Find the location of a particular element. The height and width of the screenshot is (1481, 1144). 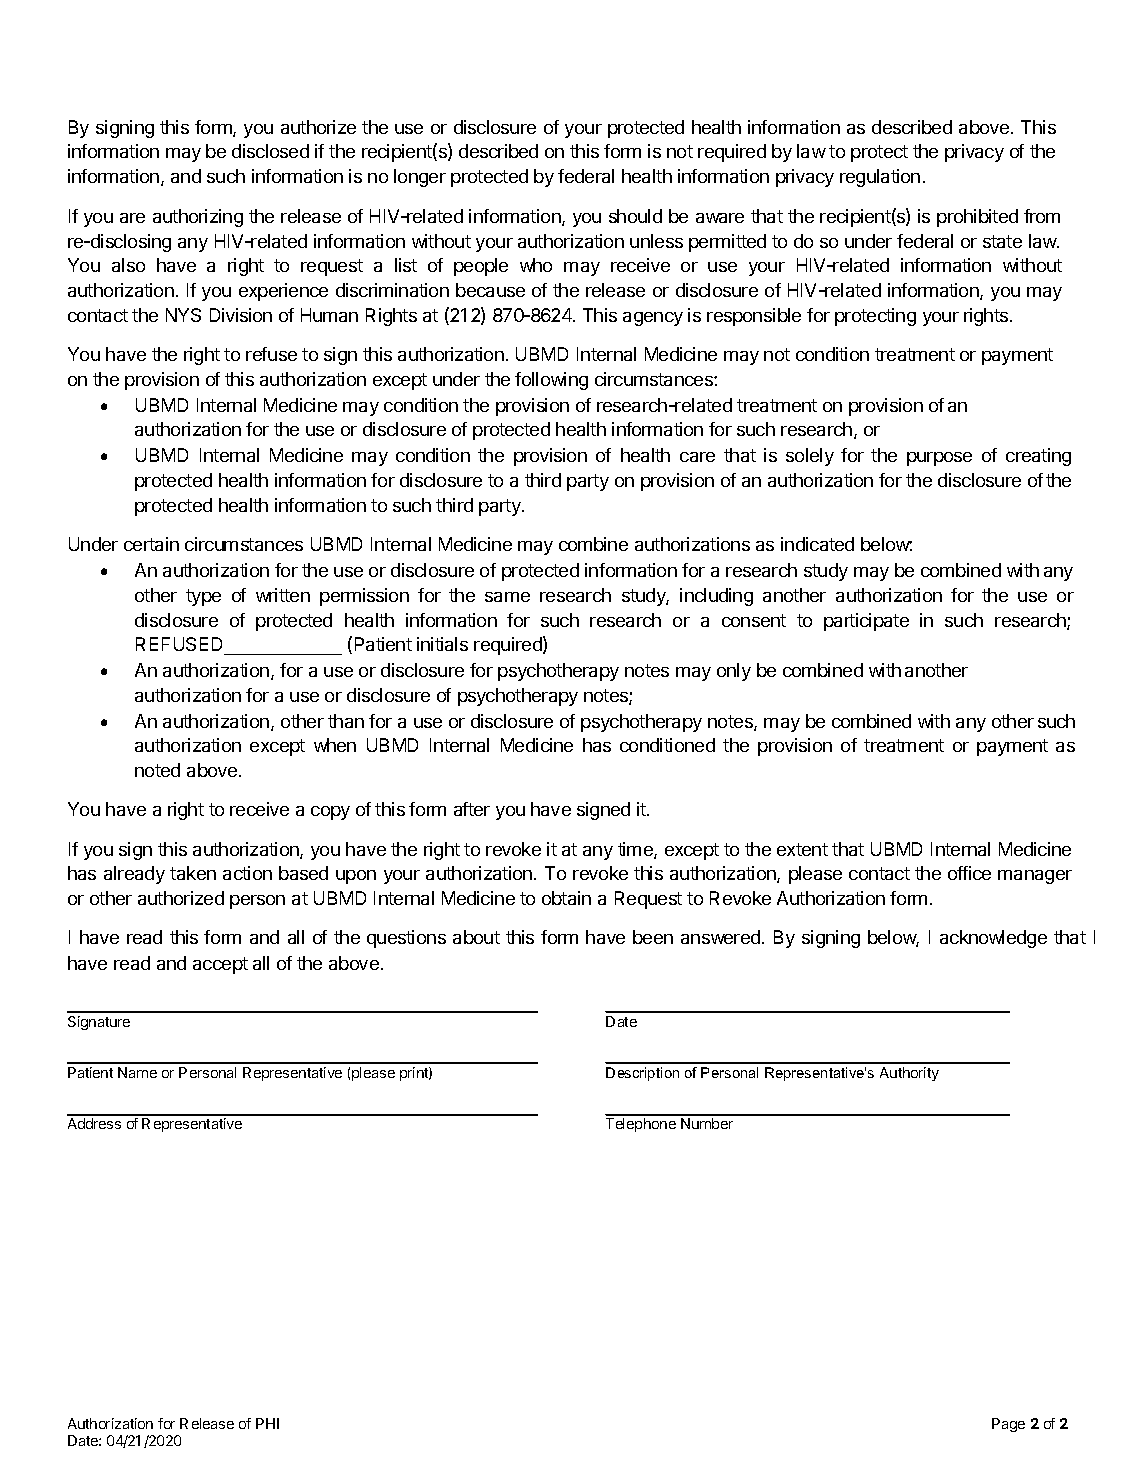

type is located at coordinates (203, 597).
